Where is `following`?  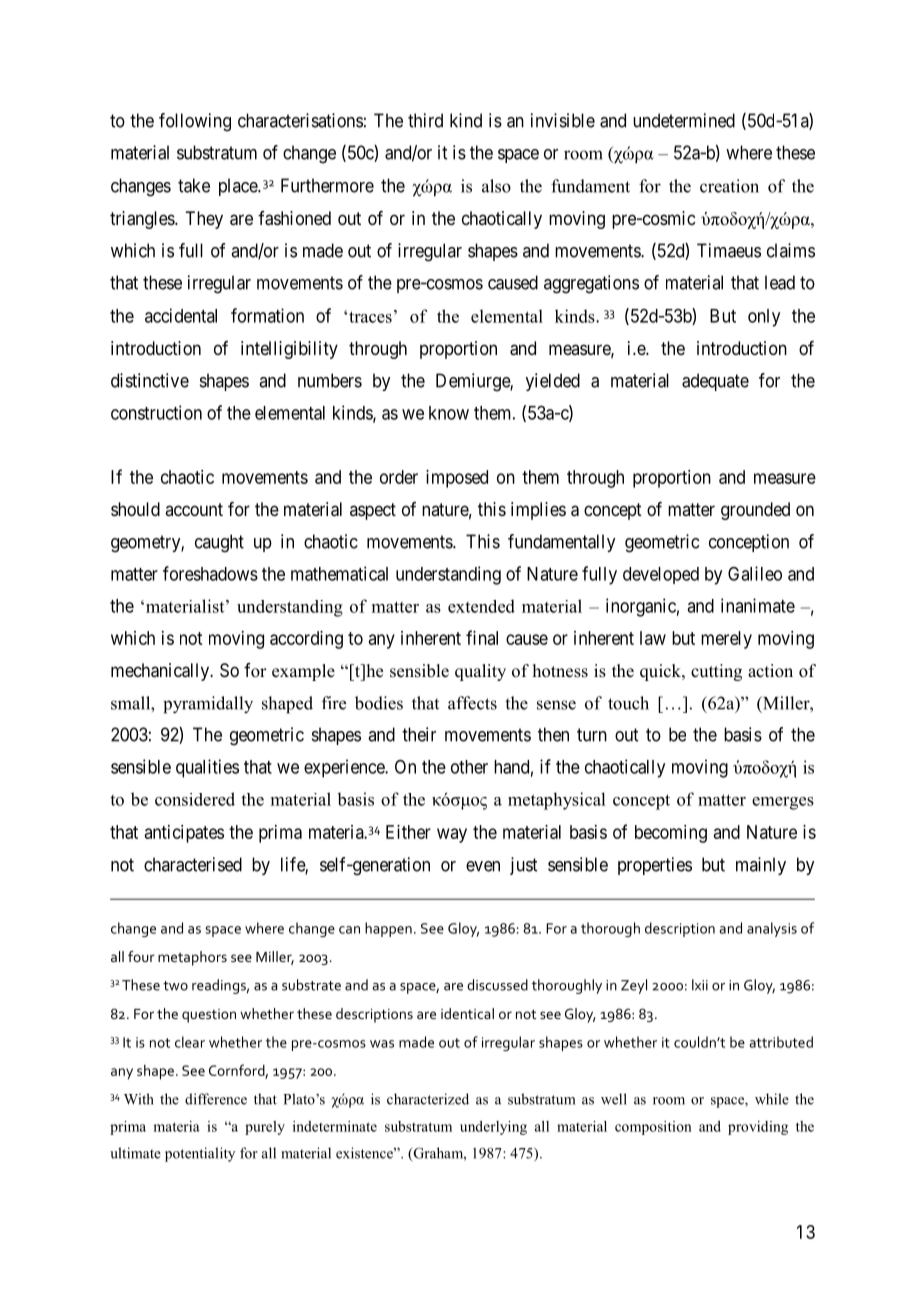
following is located at coordinates (195, 122).
